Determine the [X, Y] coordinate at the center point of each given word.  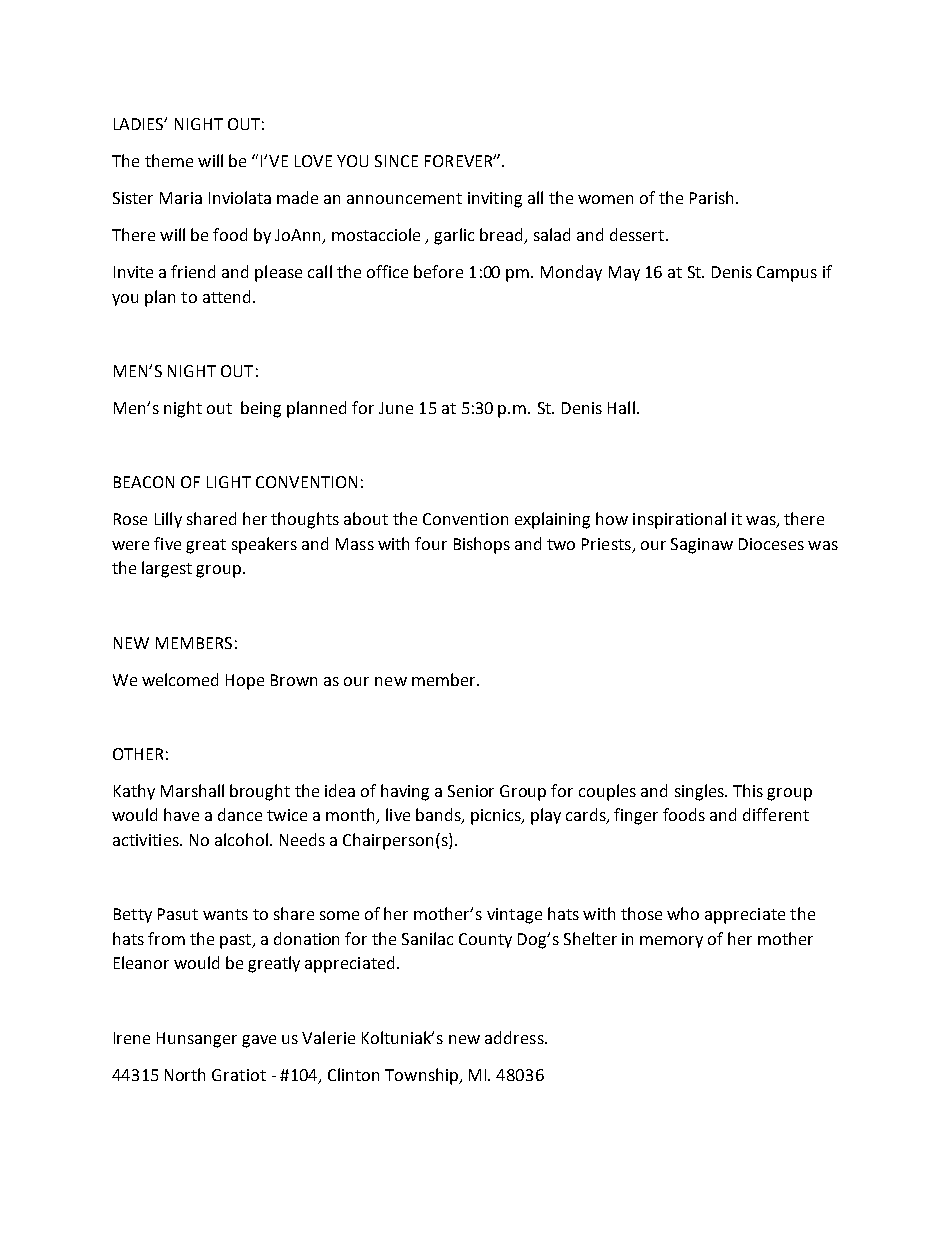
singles [700, 792]
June [396, 408]
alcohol [241, 839]
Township [422, 1076]
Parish [711, 197]
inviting [495, 200]
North [185, 1074]
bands [439, 816]
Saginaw [702, 546]
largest [167, 569]
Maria [181, 198]
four [431, 543]
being [261, 409]
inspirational [679, 520]
